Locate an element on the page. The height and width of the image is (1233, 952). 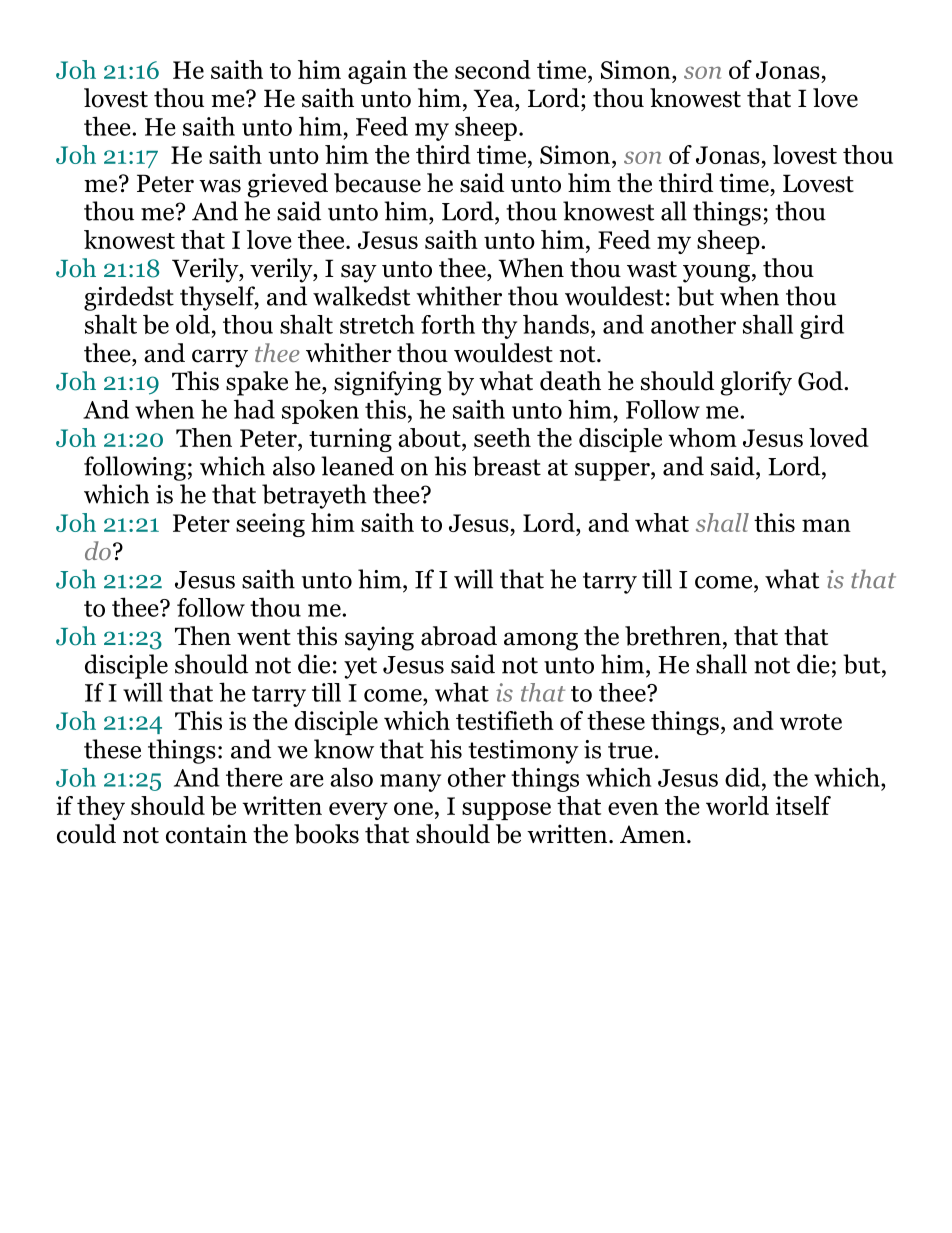
old is located at coordinates (193, 324).
